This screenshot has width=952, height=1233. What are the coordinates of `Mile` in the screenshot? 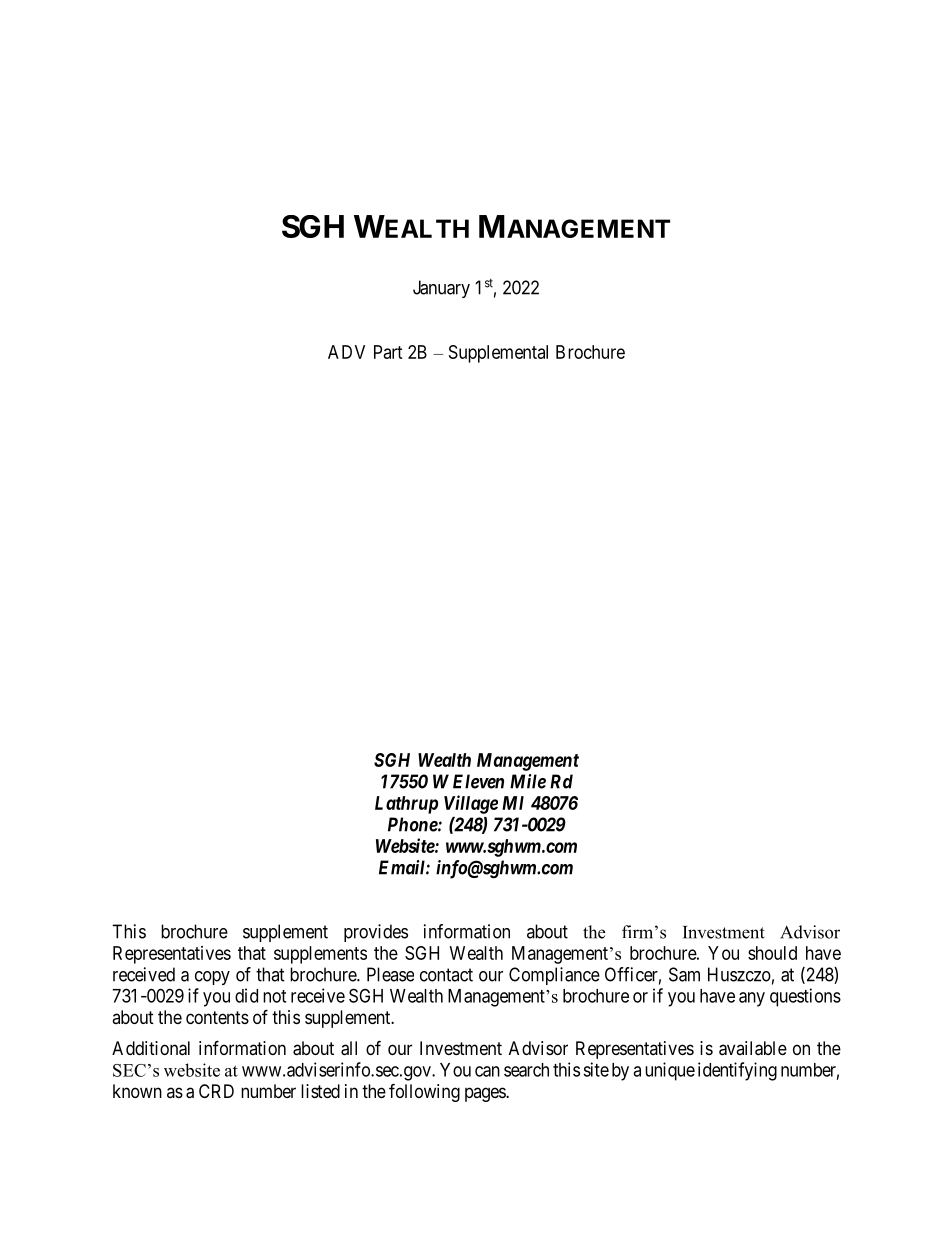 It's located at (528, 781).
